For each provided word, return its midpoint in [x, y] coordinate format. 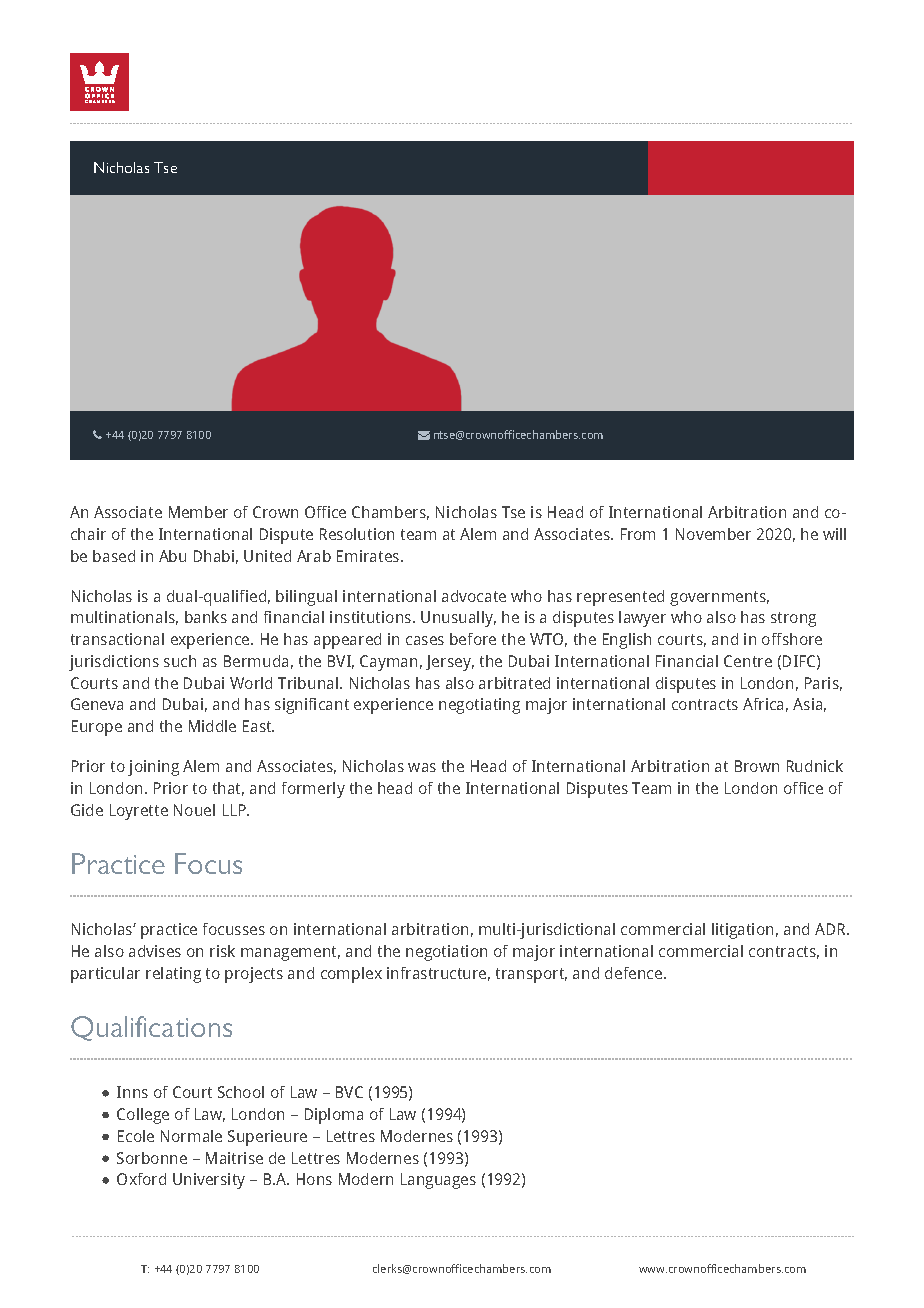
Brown [757, 766]
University [209, 1181]
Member [198, 512]
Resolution [357, 534]
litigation [742, 931]
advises [155, 951]
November [713, 534]
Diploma [334, 1116]
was [422, 767]
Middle [212, 726]
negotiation [446, 953]
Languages [438, 1181]
